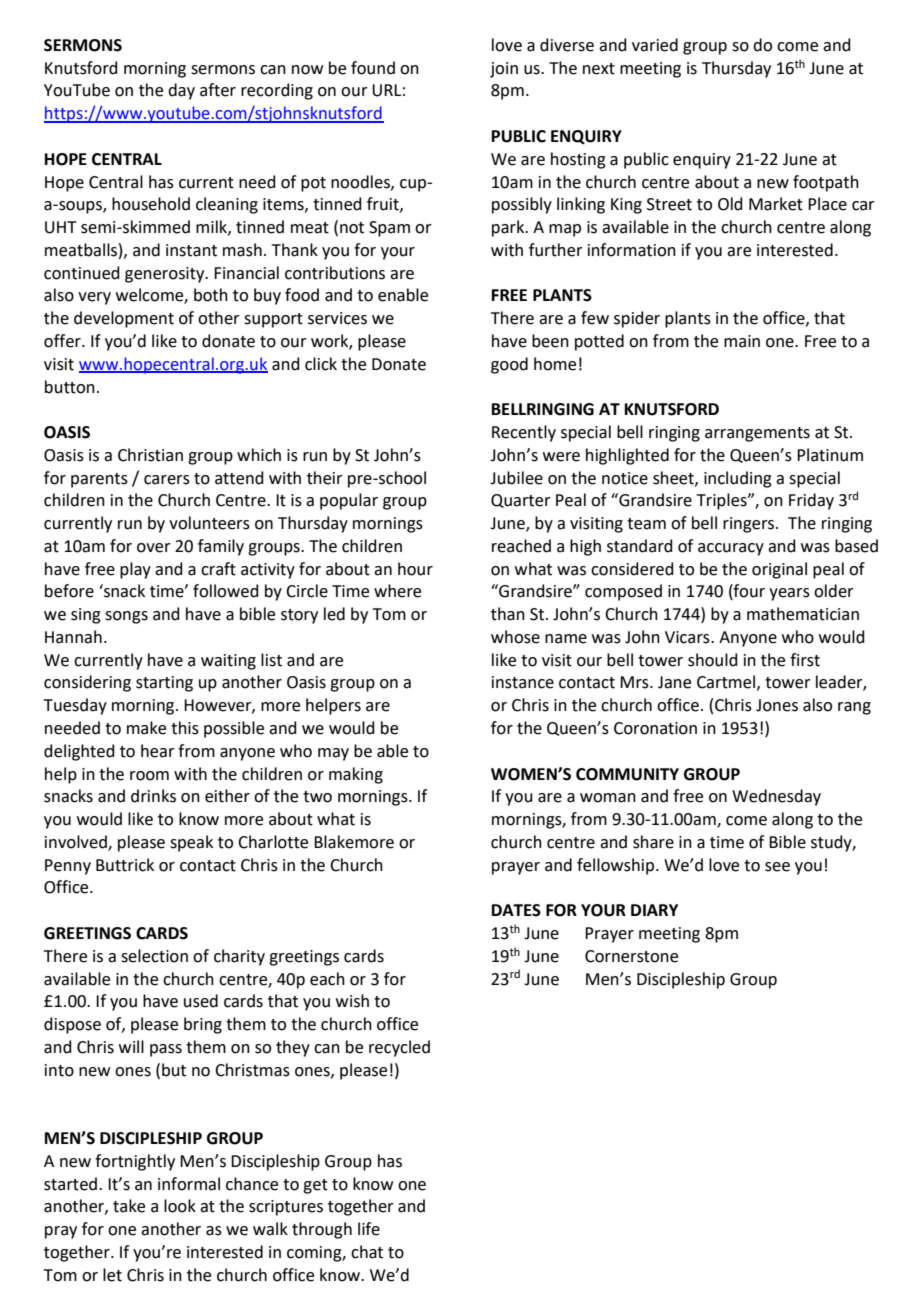  Describe the element at coordinates (164, 684) in the screenshot. I see `starting` at that location.
